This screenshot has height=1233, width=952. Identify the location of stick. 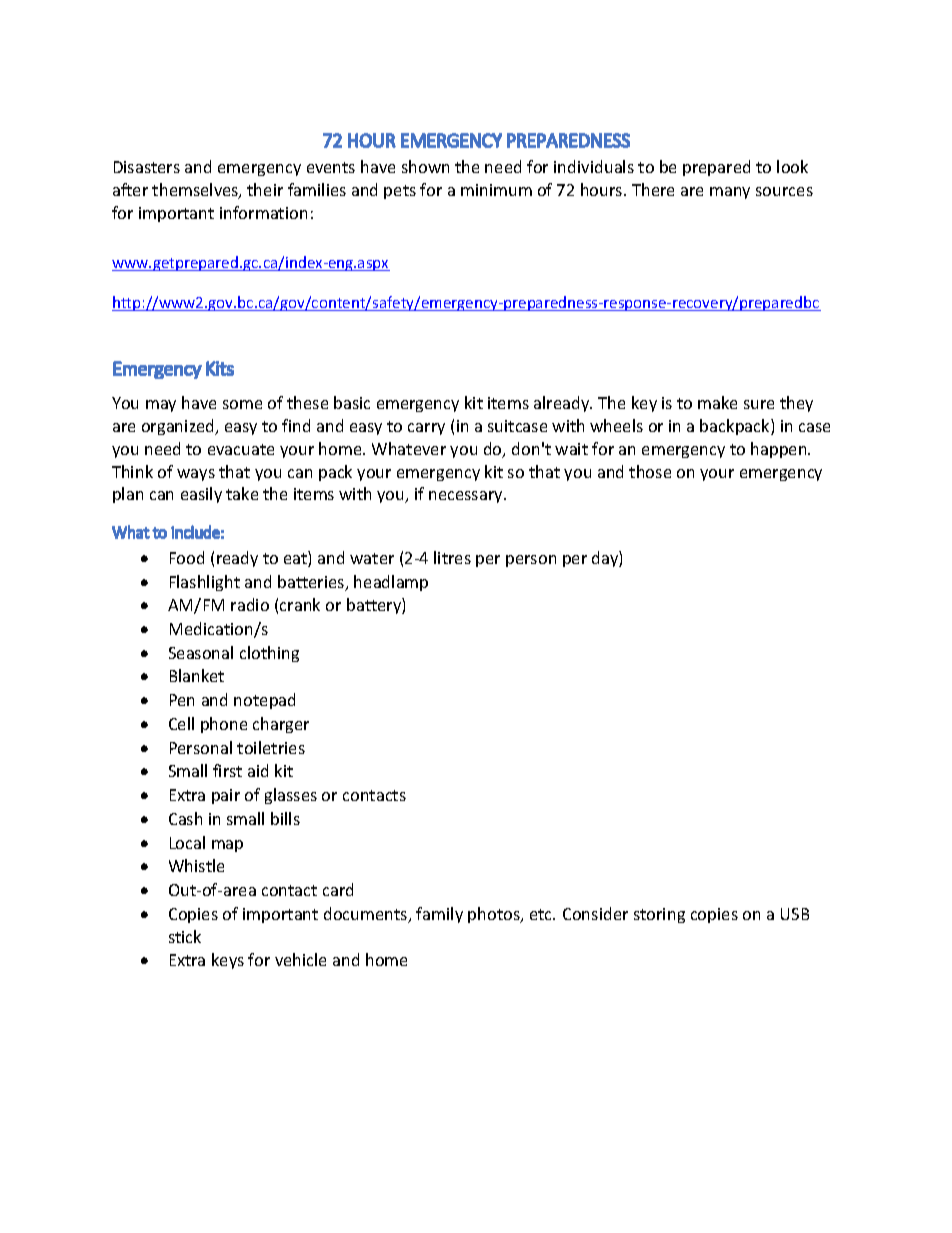
(185, 936).
